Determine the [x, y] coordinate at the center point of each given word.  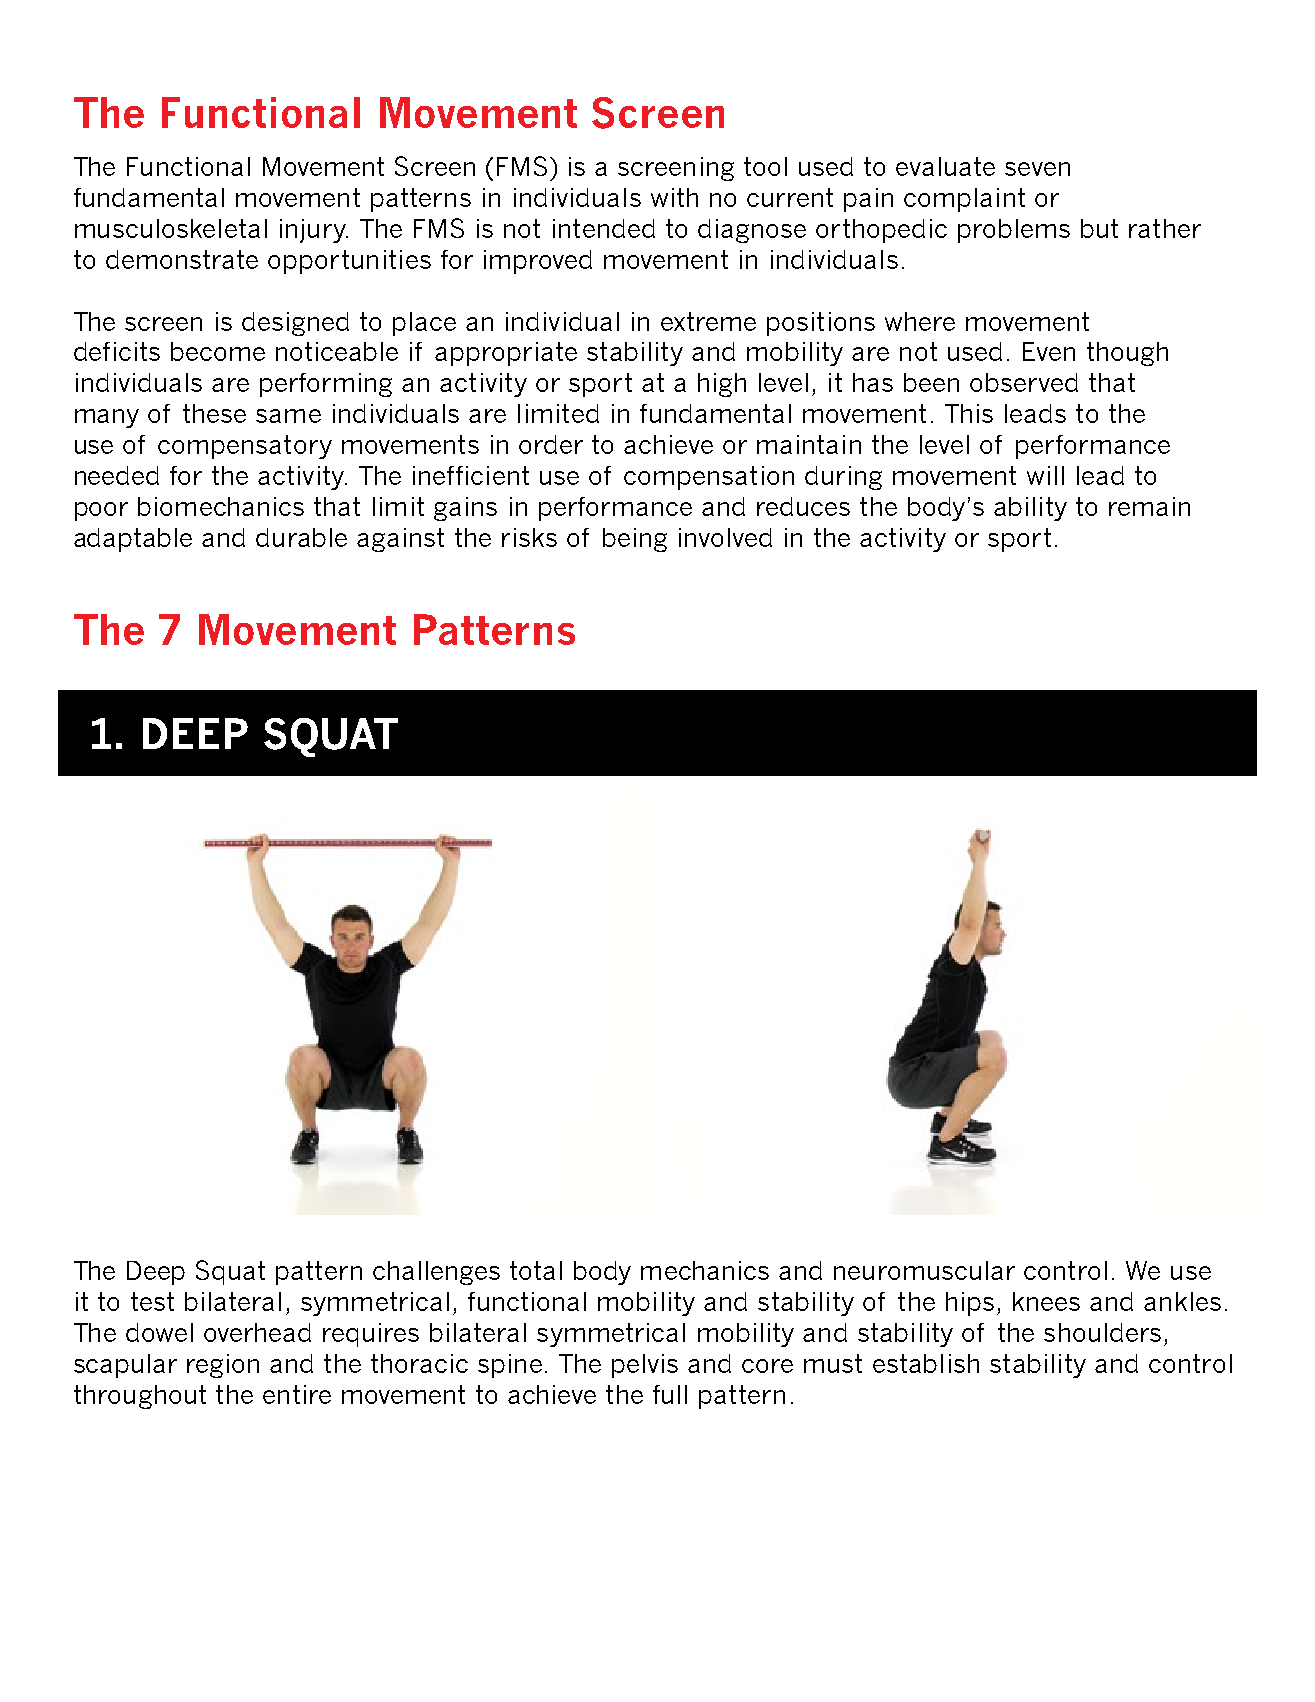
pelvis [645, 1366]
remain [1149, 506]
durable [301, 537]
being [635, 540]
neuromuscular [924, 1270]
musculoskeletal [171, 228]
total [536, 1270]
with [674, 197]
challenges [436, 1273]
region [223, 1366]
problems [1014, 231]
